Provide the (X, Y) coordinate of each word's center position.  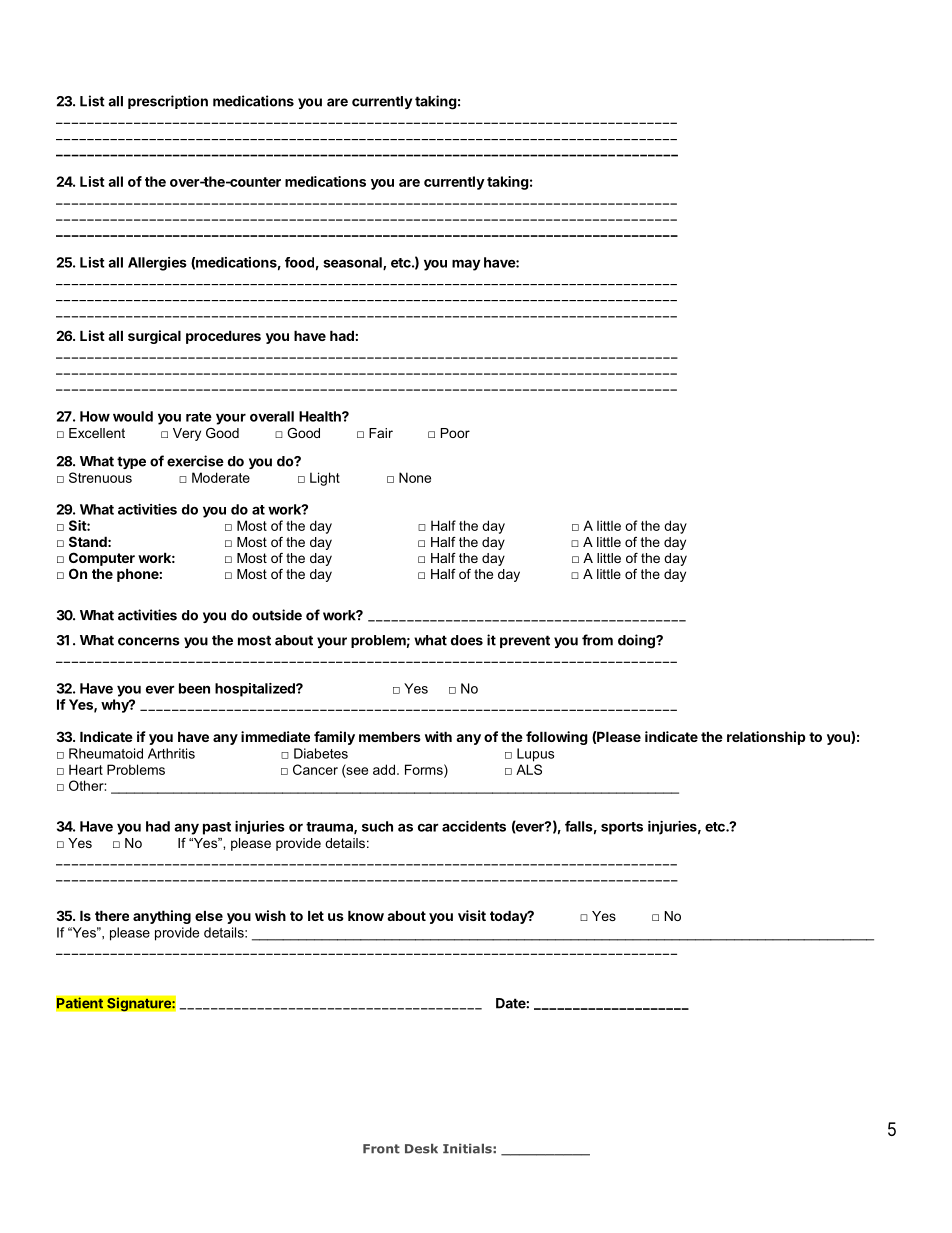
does (467, 640)
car (428, 827)
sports (622, 828)
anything (162, 917)
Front (381, 1149)
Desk (421, 1149)
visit (472, 915)
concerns (149, 641)
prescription (168, 102)
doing (637, 641)
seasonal (353, 263)
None (415, 477)
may (466, 265)
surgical (154, 337)
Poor (455, 433)
